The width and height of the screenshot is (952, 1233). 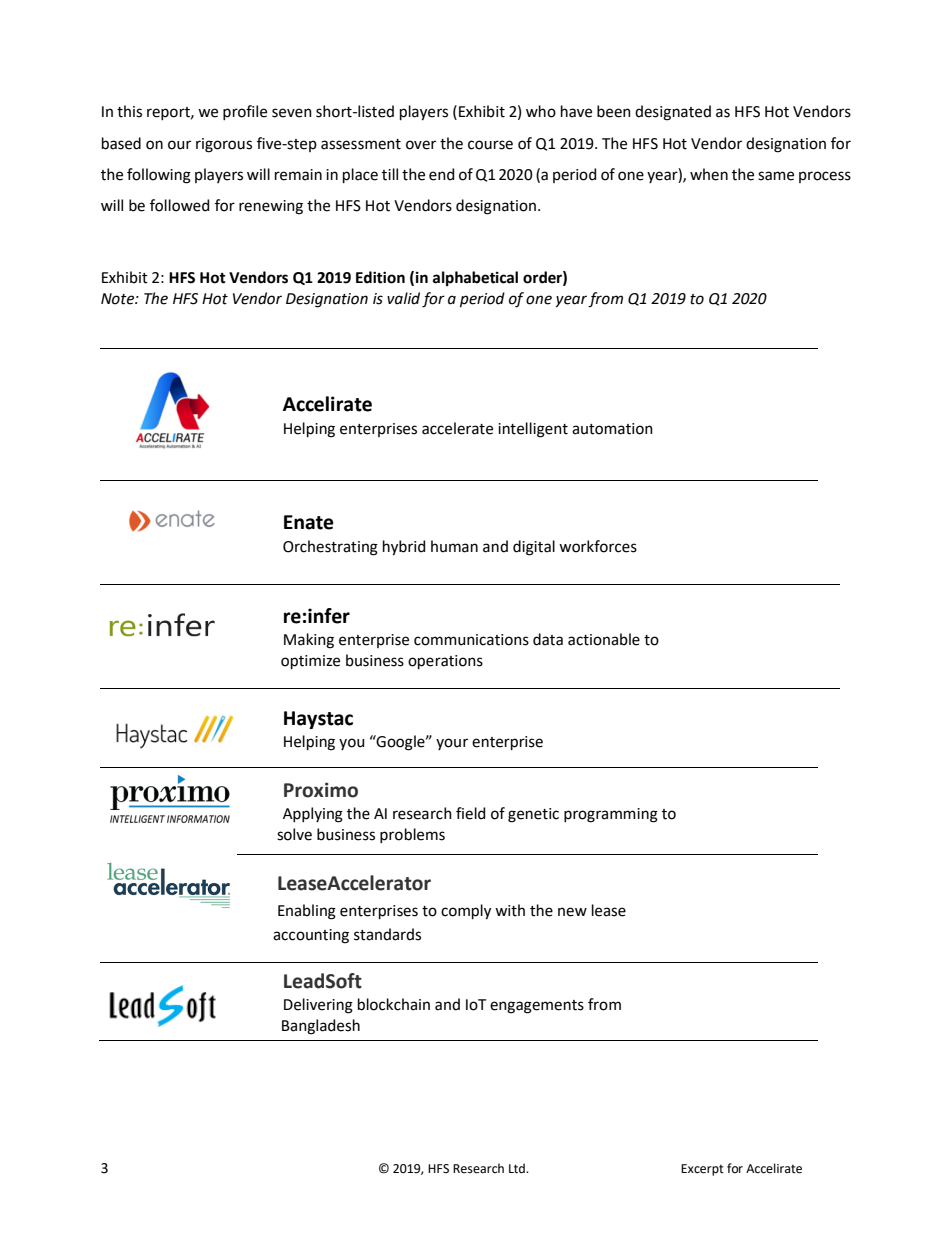 What do you see at coordinates (612, 429) in the screenshot?
I see `automation` at bounding box center [612, 429].
